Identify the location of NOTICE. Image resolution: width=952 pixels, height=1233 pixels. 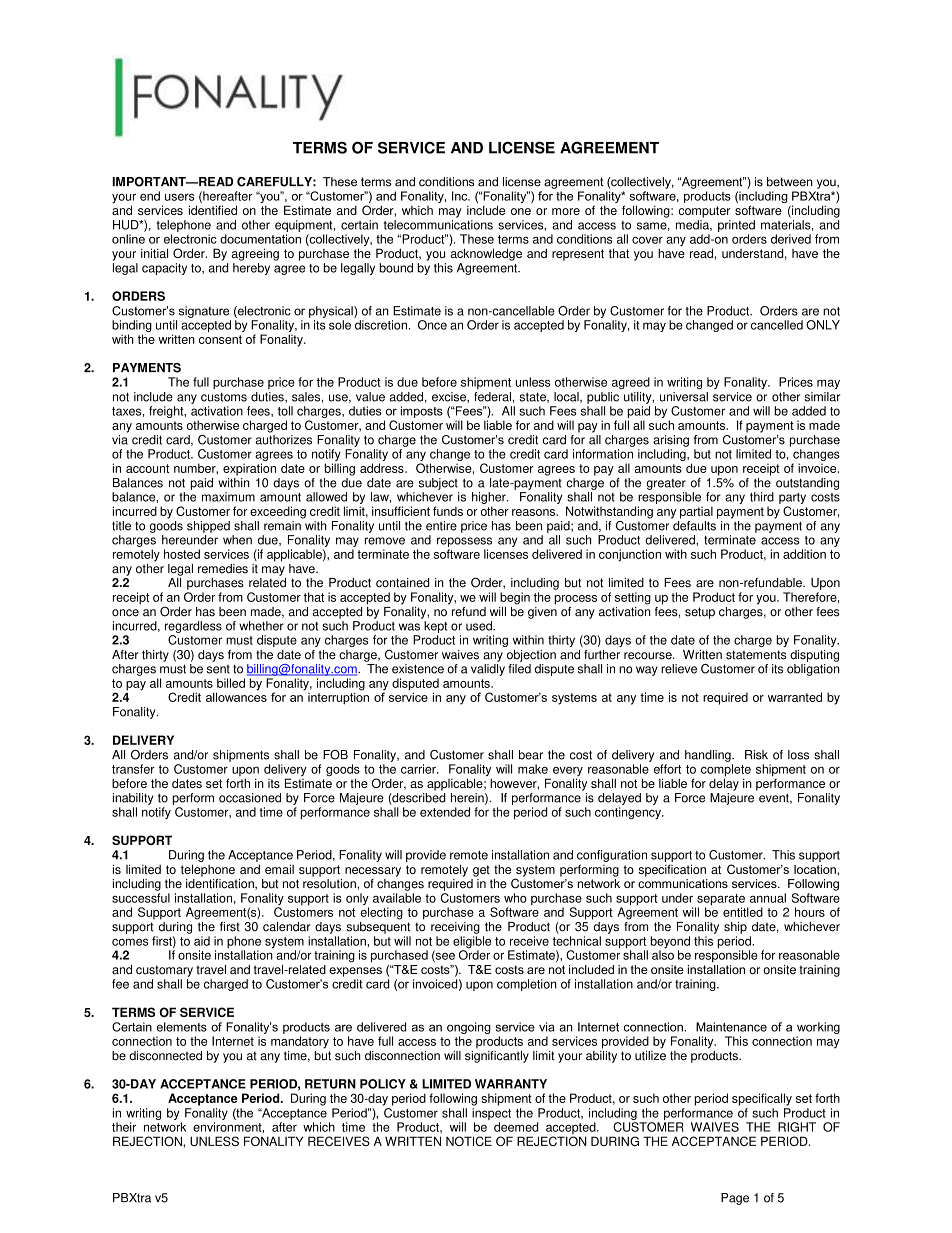
(469, 1141).
